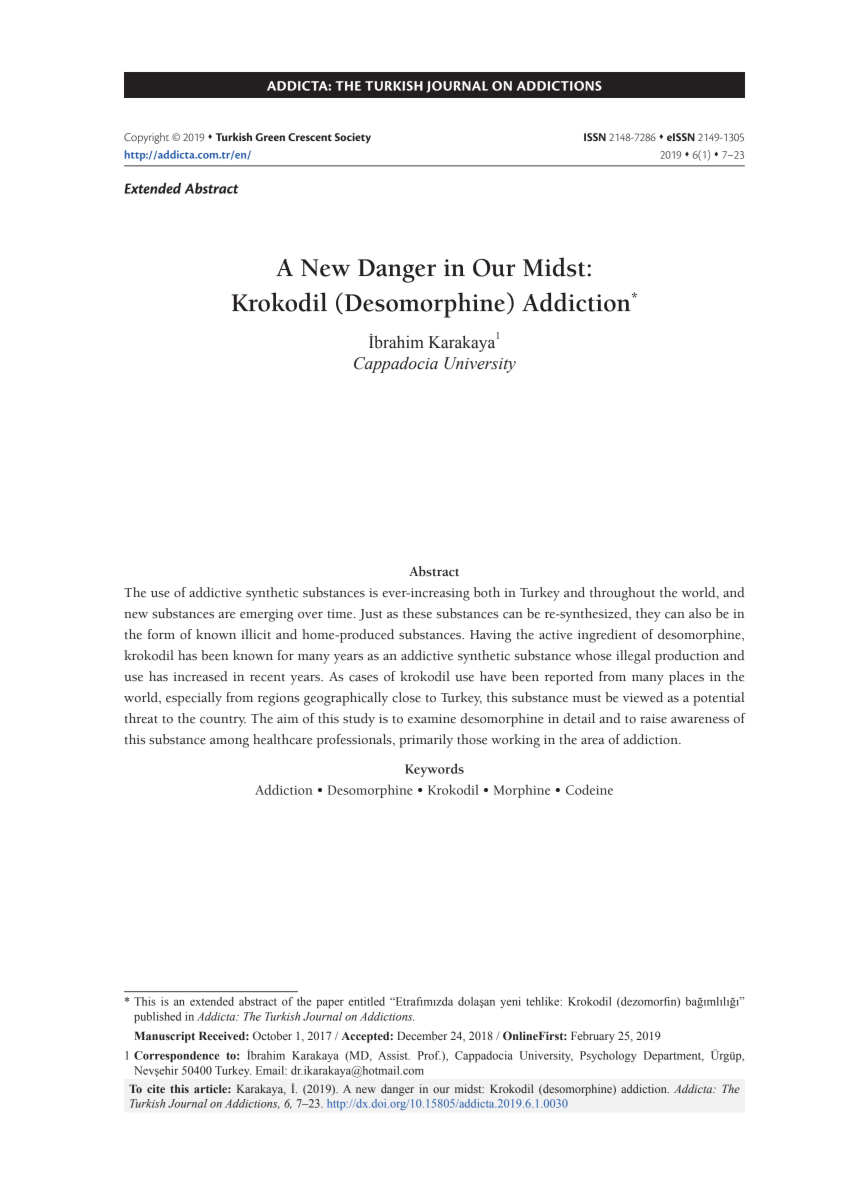 The image size is (849, 1197). Describe the element at coordinates (422, 1035) in the screenshot. I see `December` at that location.
